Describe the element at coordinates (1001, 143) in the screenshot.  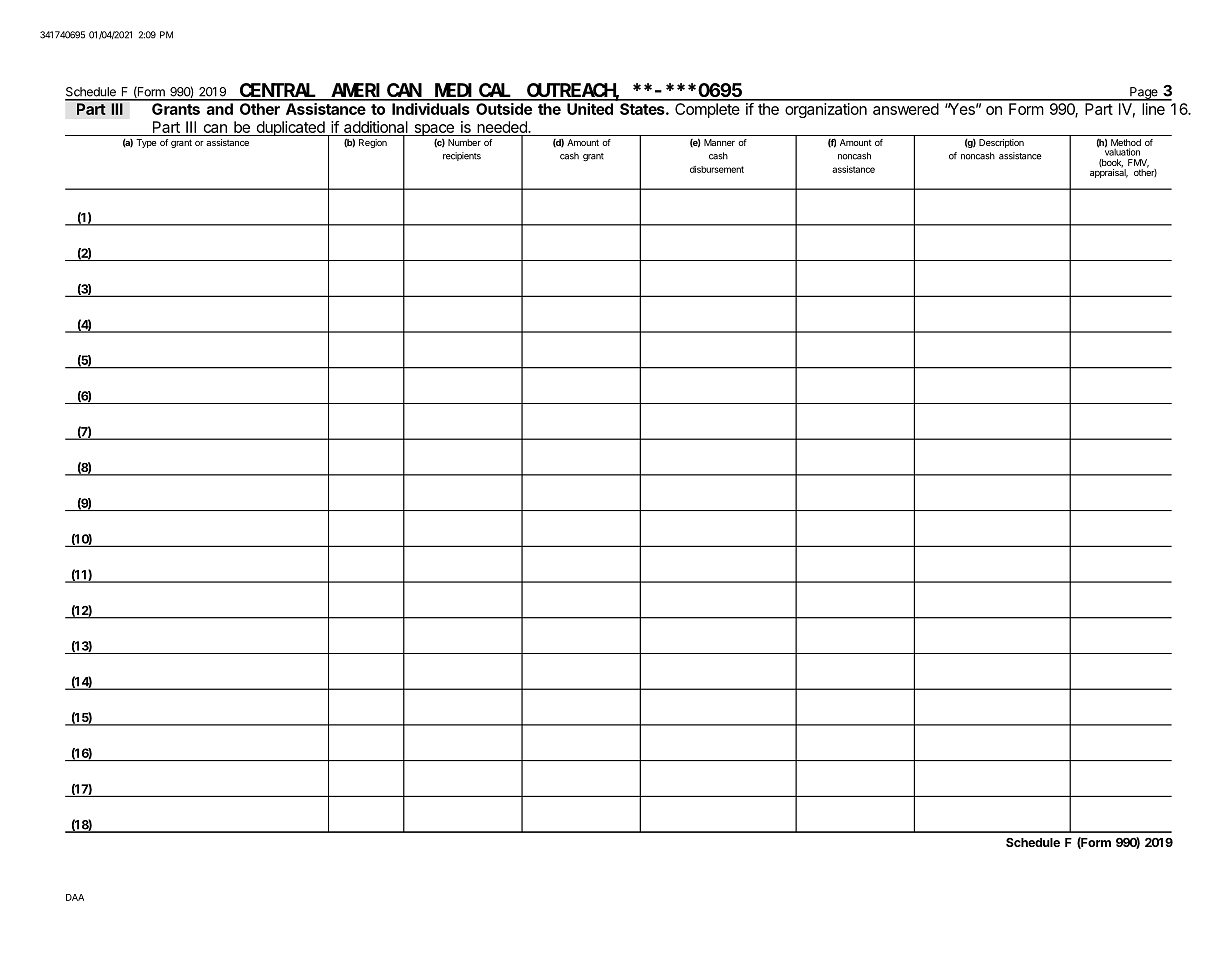
I see `Description` at that location.
